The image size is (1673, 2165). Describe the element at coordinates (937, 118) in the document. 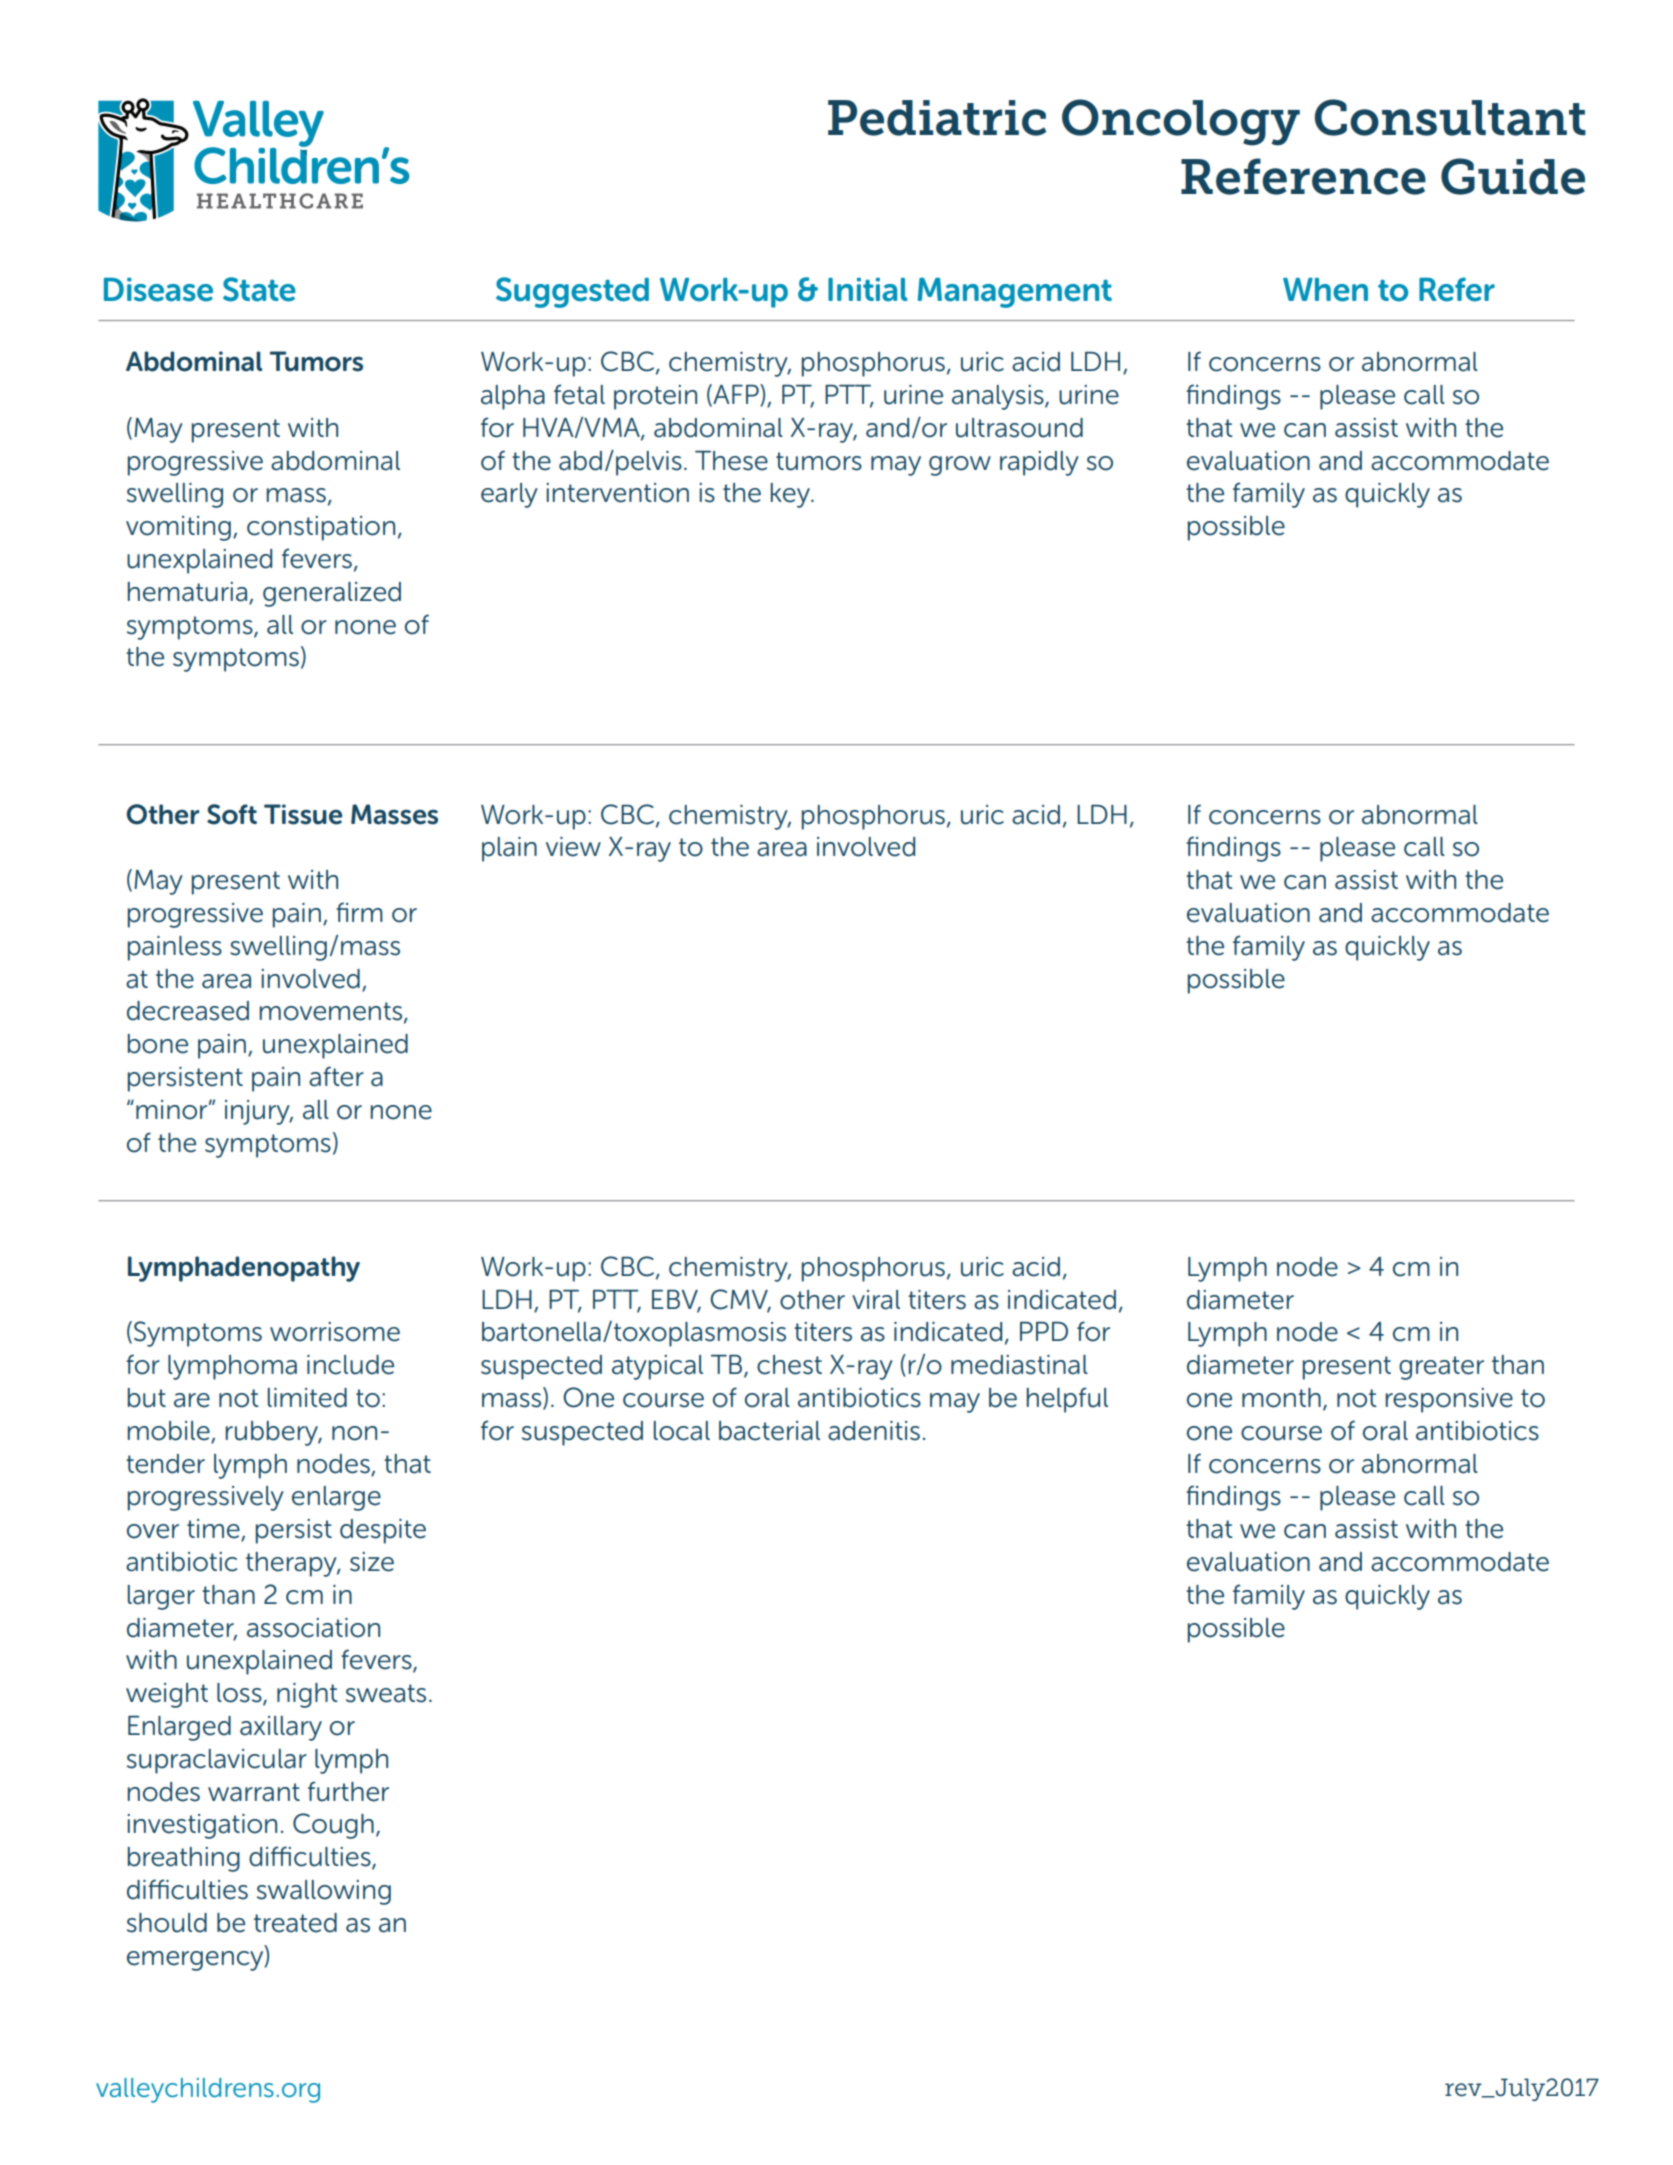

I see `Pediatric` at that location.
